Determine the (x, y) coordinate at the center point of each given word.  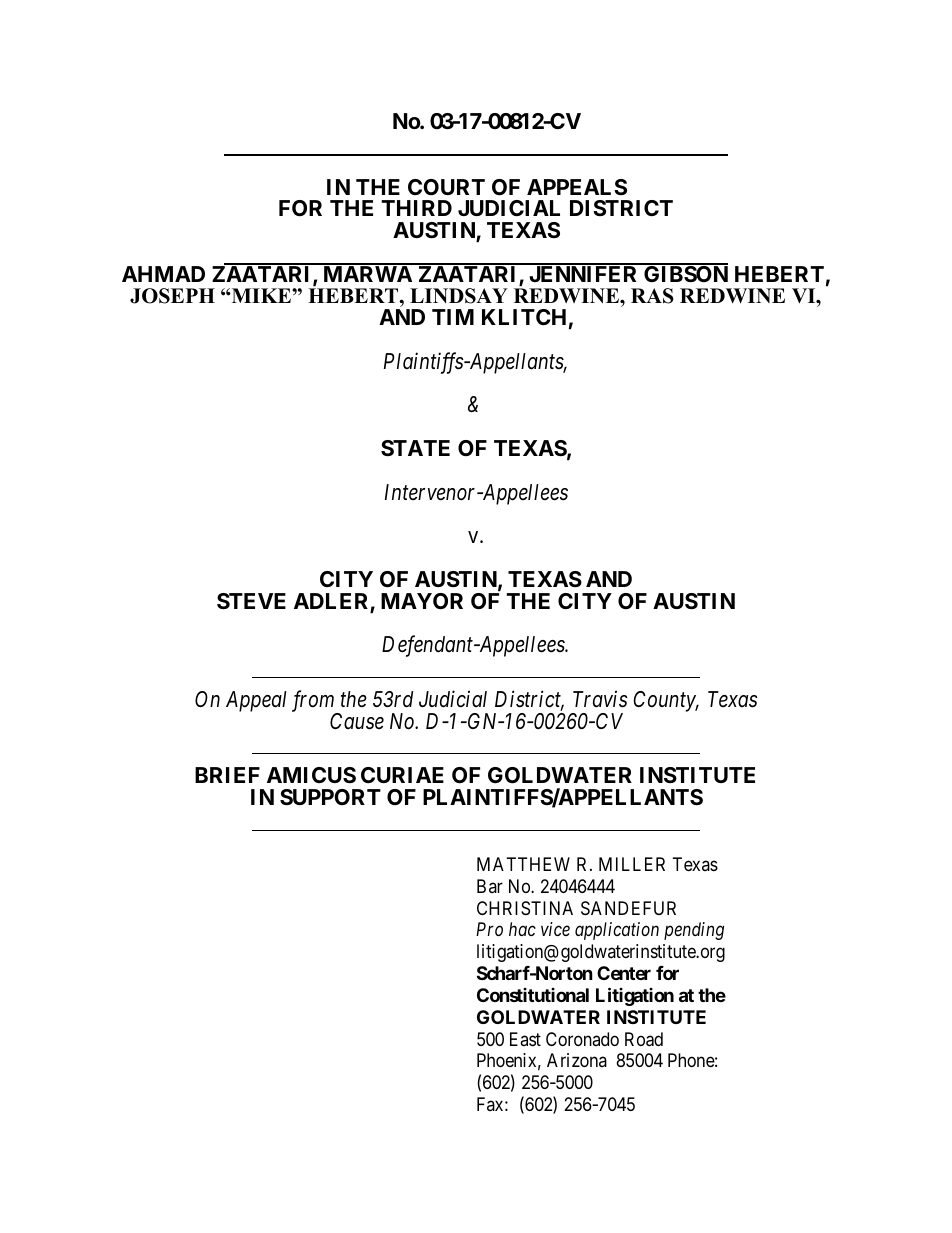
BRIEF (227, 775)
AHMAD (163, 274)
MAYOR (422, 601)
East (525, 1039)
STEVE (251, 601)
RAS (652, 296)
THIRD (417, 208)
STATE (415, 448)
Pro (489, 929)
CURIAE (402, 775)
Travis (600, 699)
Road (644, 1039)
